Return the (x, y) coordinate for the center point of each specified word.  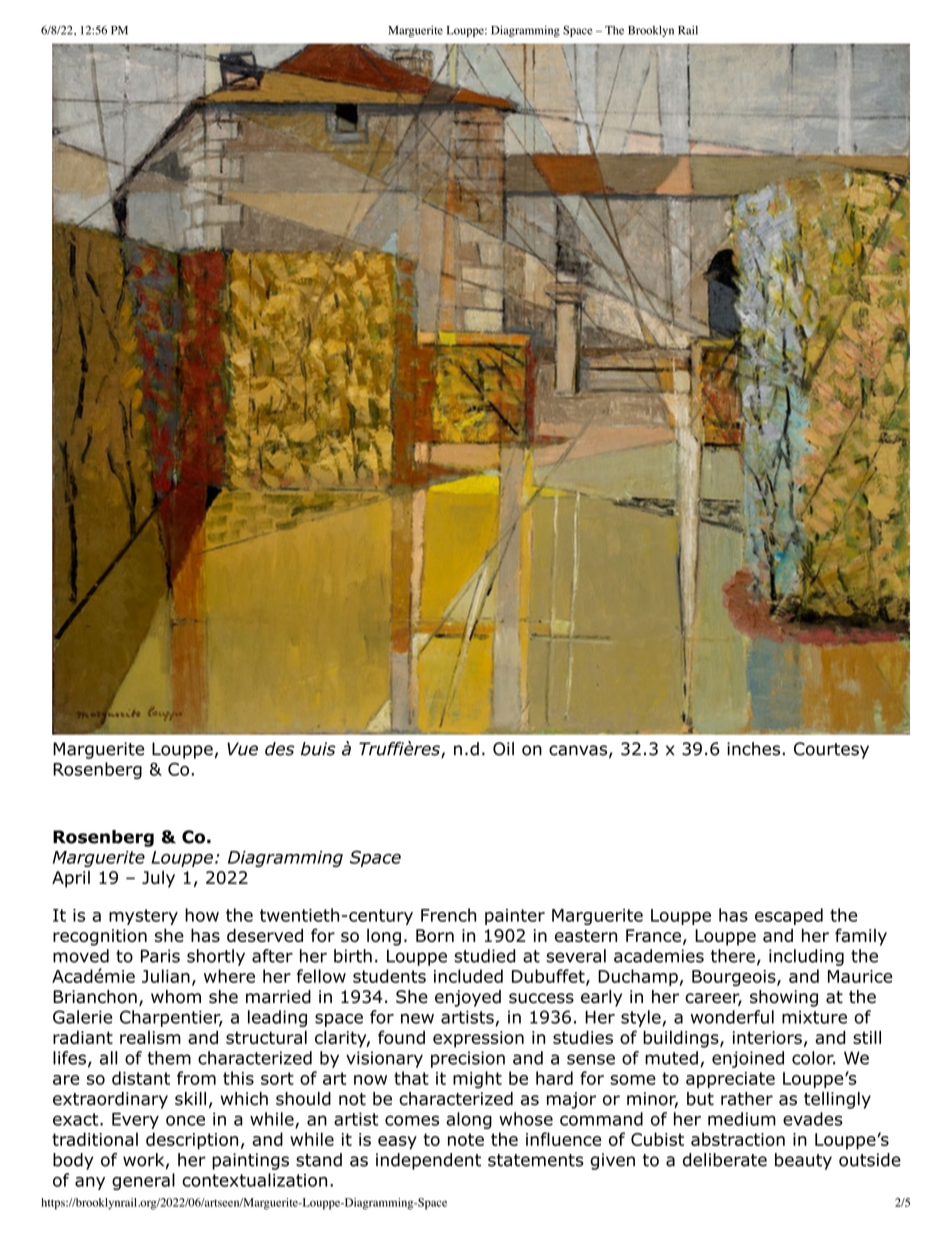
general (143, 1181)
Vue (242, 749)
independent (428, 1161)
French (448, 915)
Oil (503, 749)
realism (150, 1037)
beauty (803, 1161)
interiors (767, 1037)
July (158, 879)
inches (753, 749)
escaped (789, 916)
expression (478, 1039)
